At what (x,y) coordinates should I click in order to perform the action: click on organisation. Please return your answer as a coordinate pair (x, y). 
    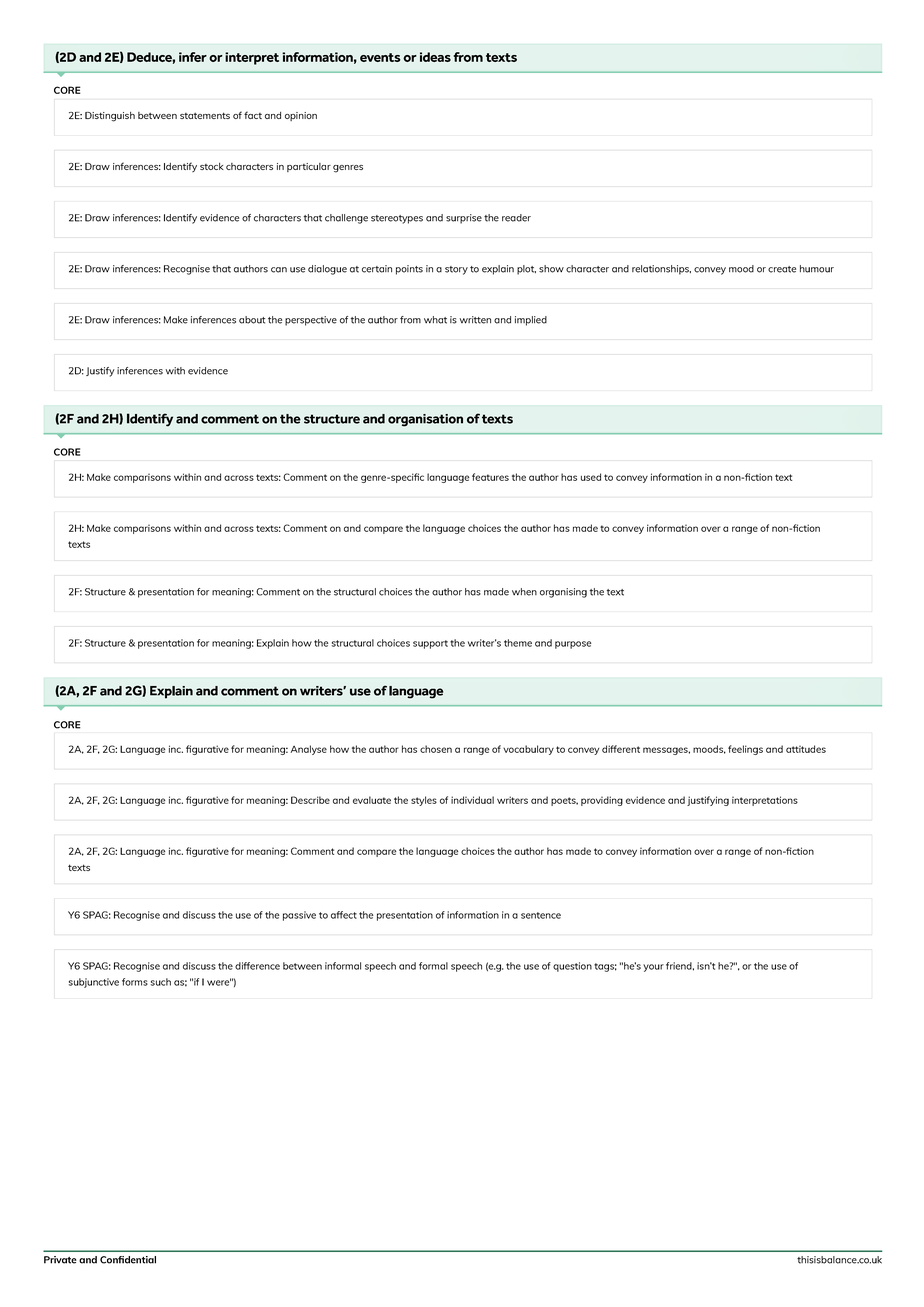
    Looking at the image, I should click on (425, 420).
